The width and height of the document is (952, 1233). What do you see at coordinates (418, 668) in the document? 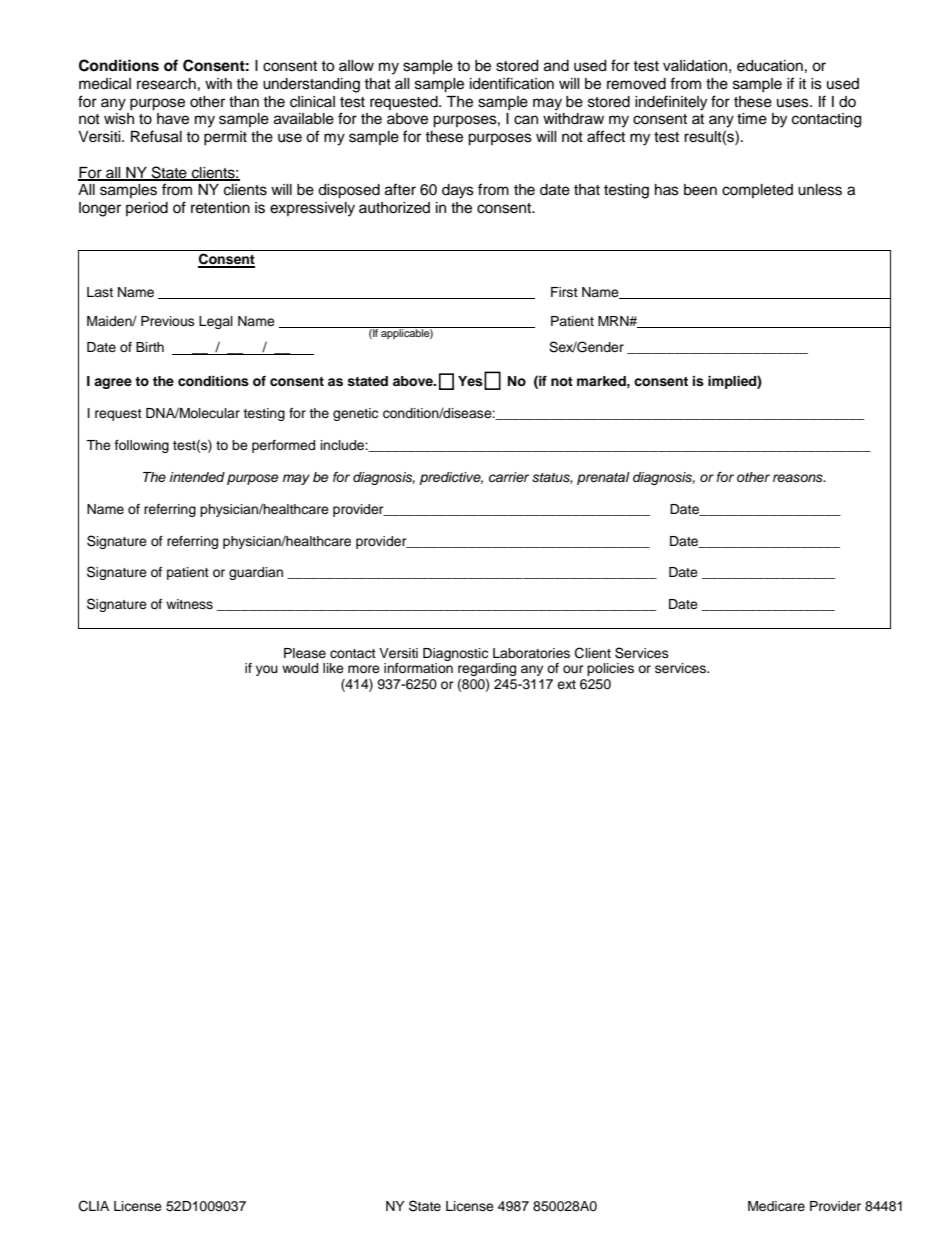
I see `information` at bounding box center [418, 668].
